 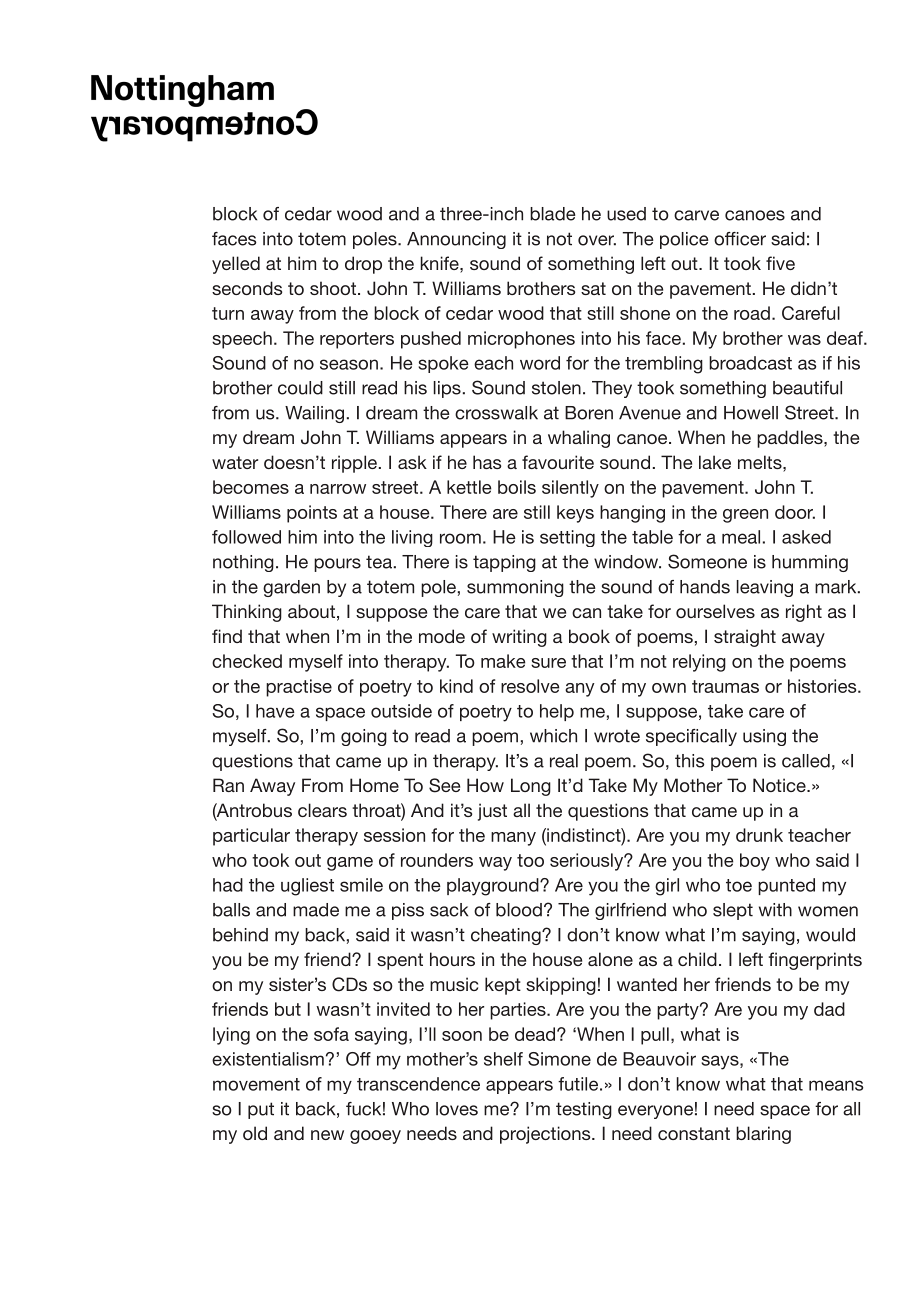 I want to click on blade, so click(x=553, y=214).
